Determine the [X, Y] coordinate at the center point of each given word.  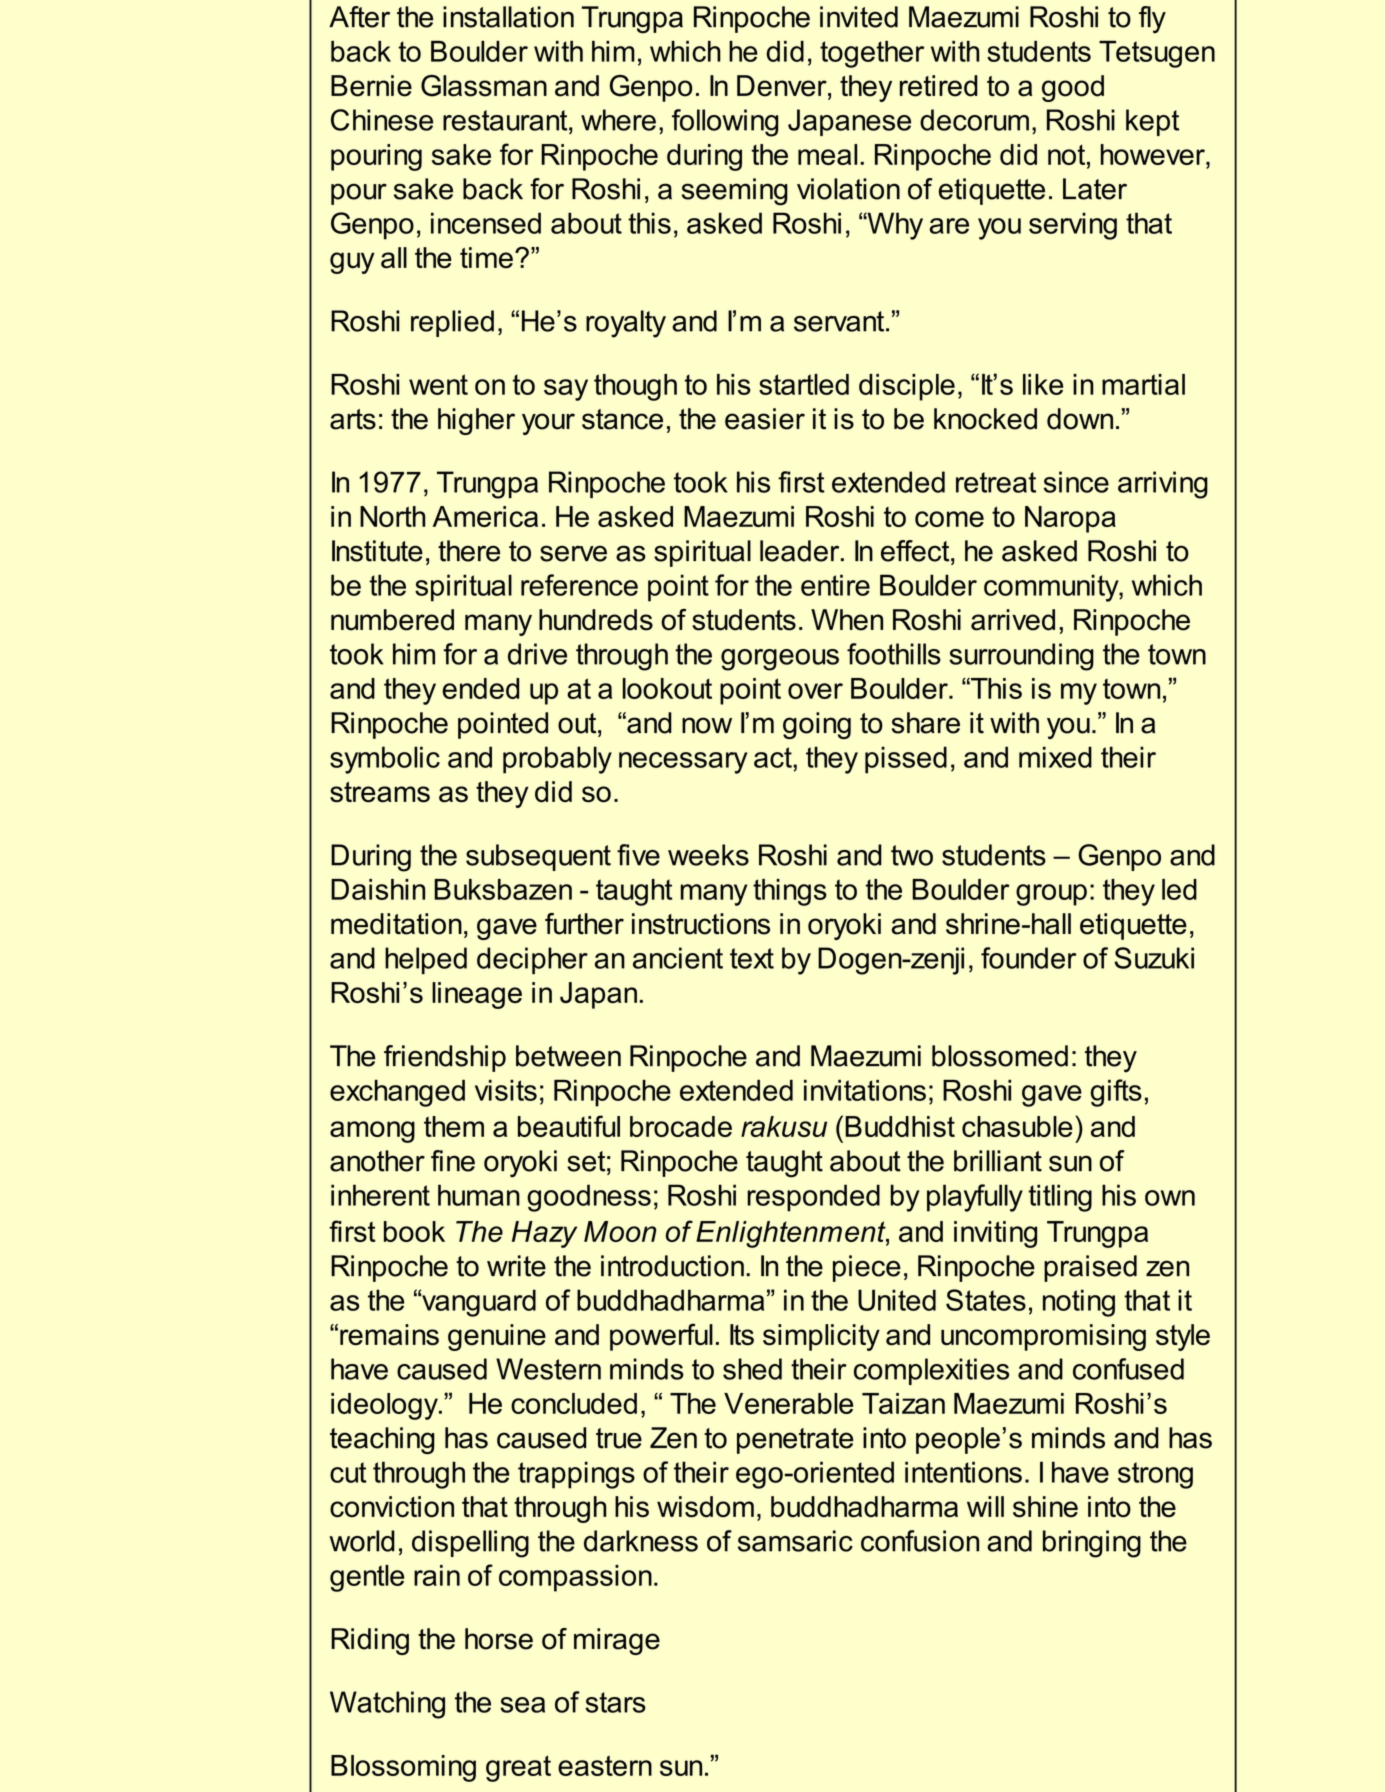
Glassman [484, 86]
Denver [783, 87]
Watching [387, 1705]
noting [1079, 1303]
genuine [497, 1337]
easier [765, 419]
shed [752, 1369]
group [1051, 895]
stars [615, 1702]
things [790, 892]
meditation [396, 924]
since [1076, 482]
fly [1152, 20]
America [485, 516]
